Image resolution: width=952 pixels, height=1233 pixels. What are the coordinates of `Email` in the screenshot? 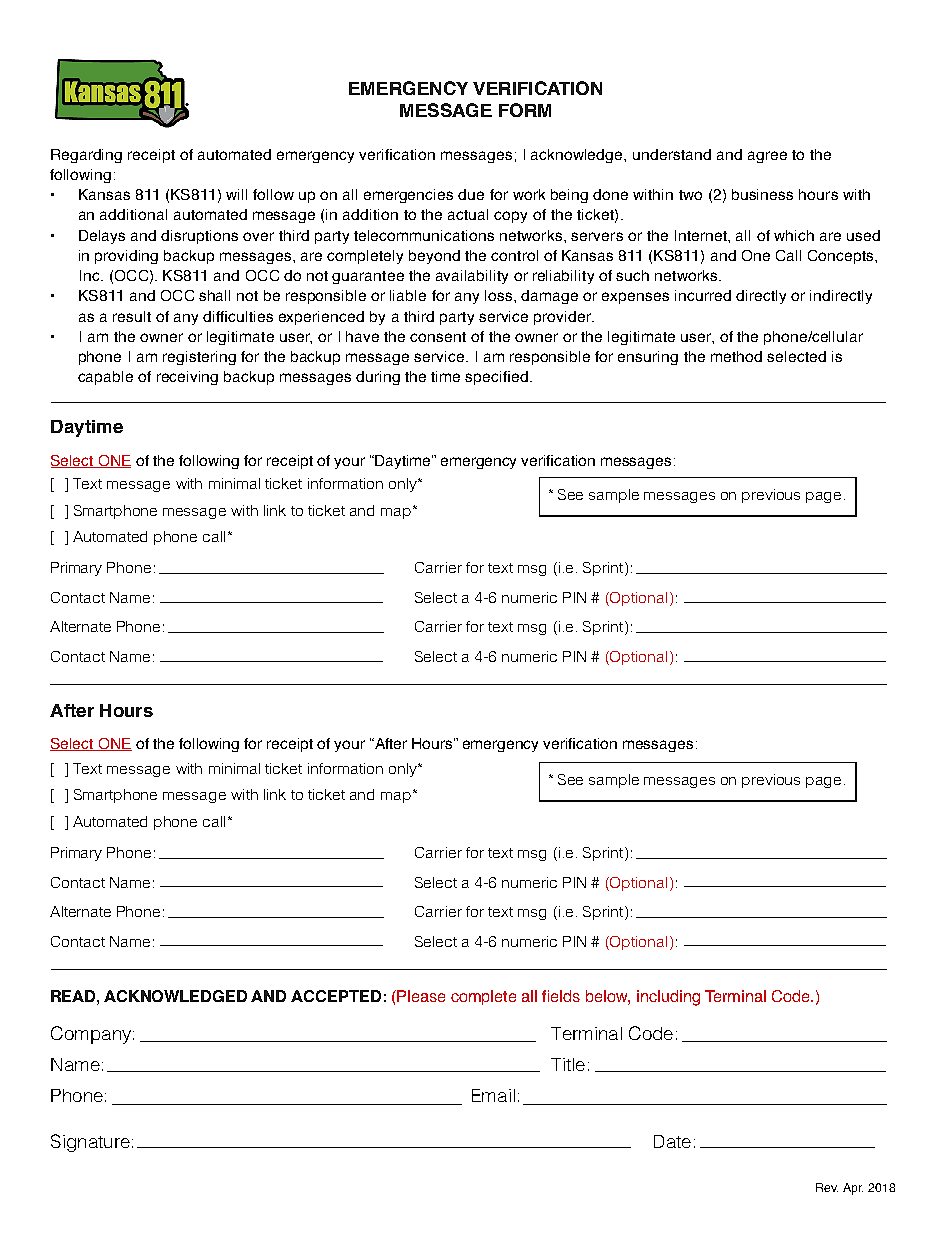 It's located at (493, 1095).
